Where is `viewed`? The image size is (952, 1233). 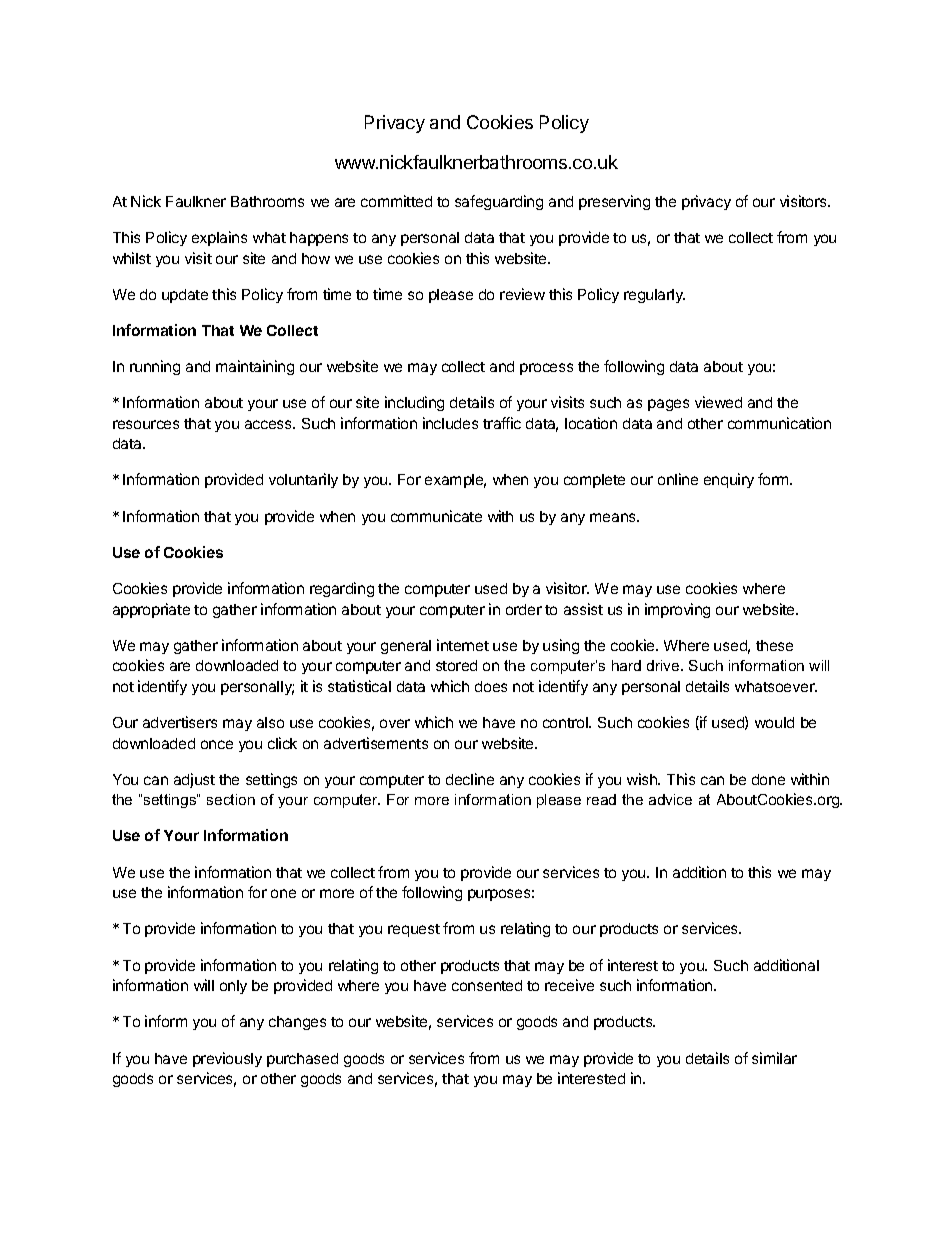
viewed is located at coordinates (718, 402).
